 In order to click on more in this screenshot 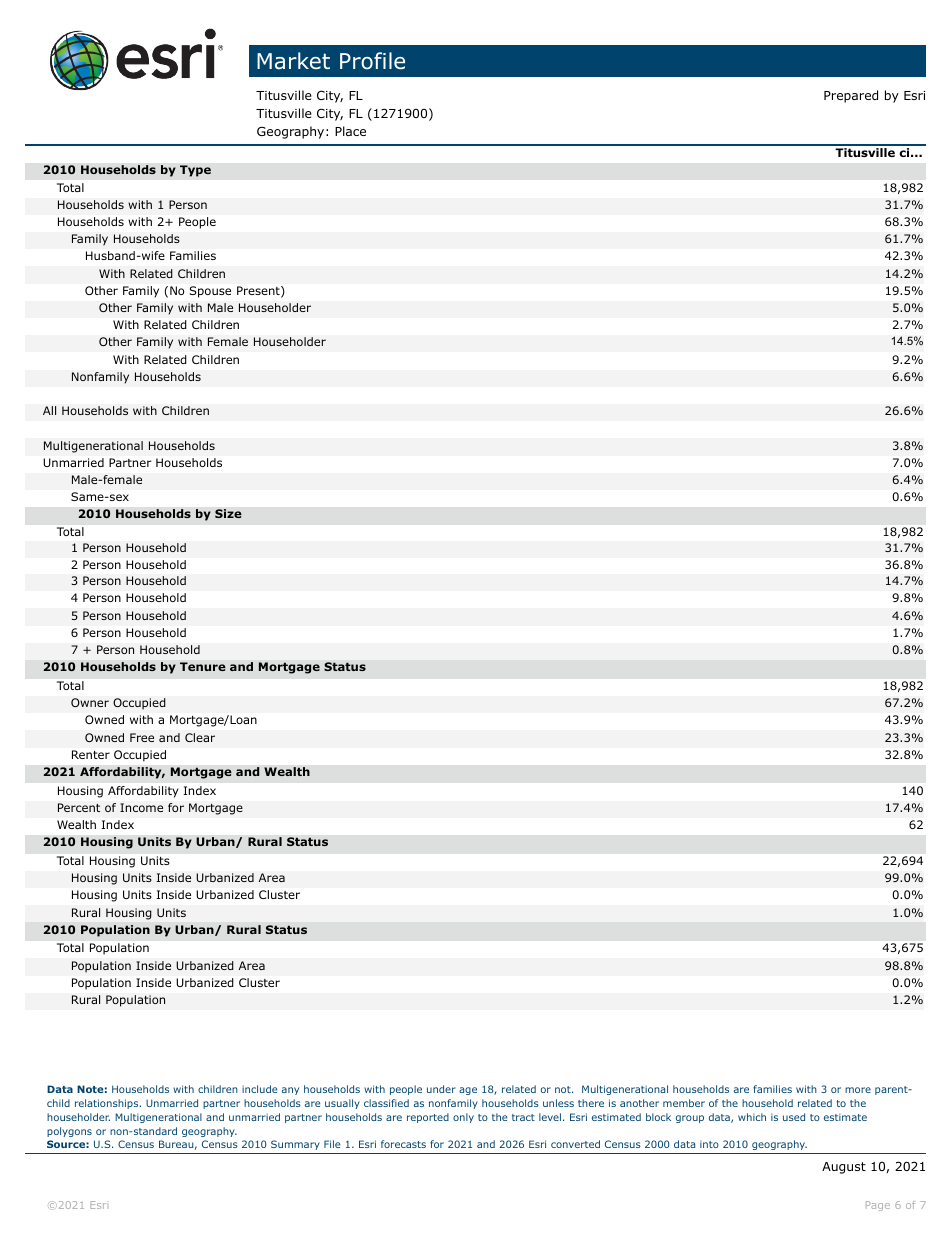, I will do `click(858, 1090)`.
